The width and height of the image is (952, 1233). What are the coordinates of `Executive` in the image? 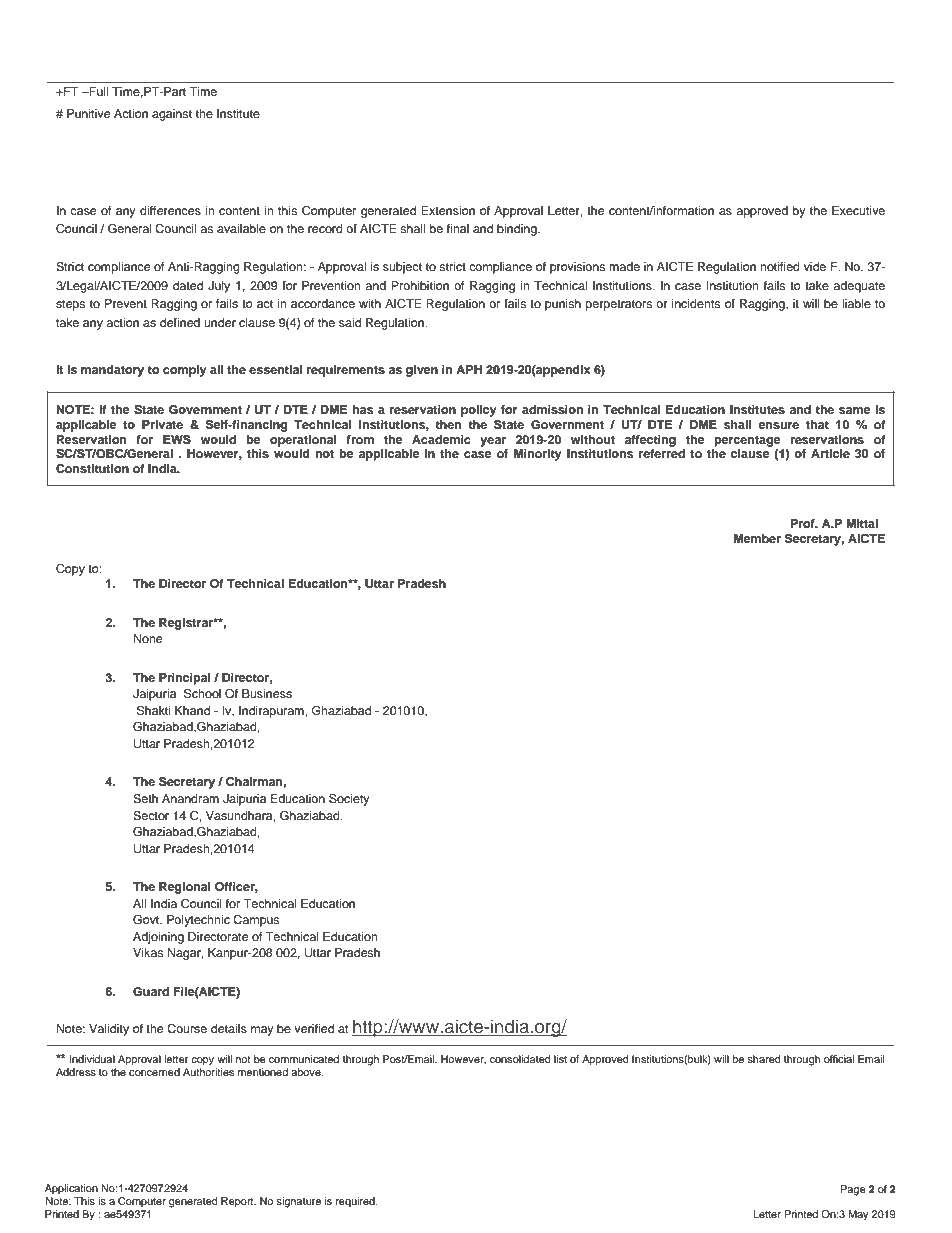 It's located at (858, 210).
